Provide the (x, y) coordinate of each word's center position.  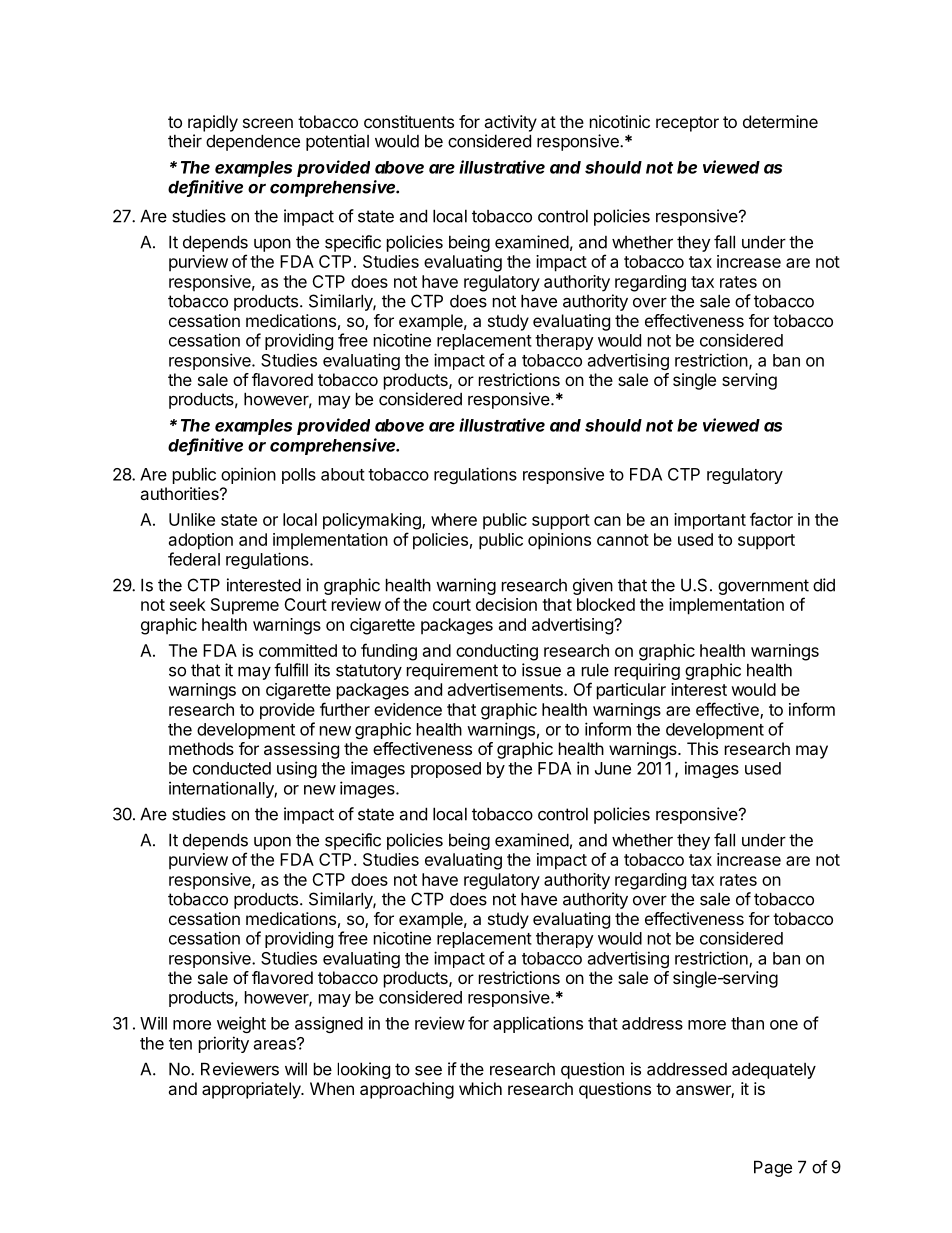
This (702, 748)
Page (773, 1168)
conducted (232, 768)
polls (299, 476)
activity (510, 123)
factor (771, 519)
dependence (253, 142)
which (480, 1088)
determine (780, 121)
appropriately (252, 1090)
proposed (446, 770)
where (454, 519)
